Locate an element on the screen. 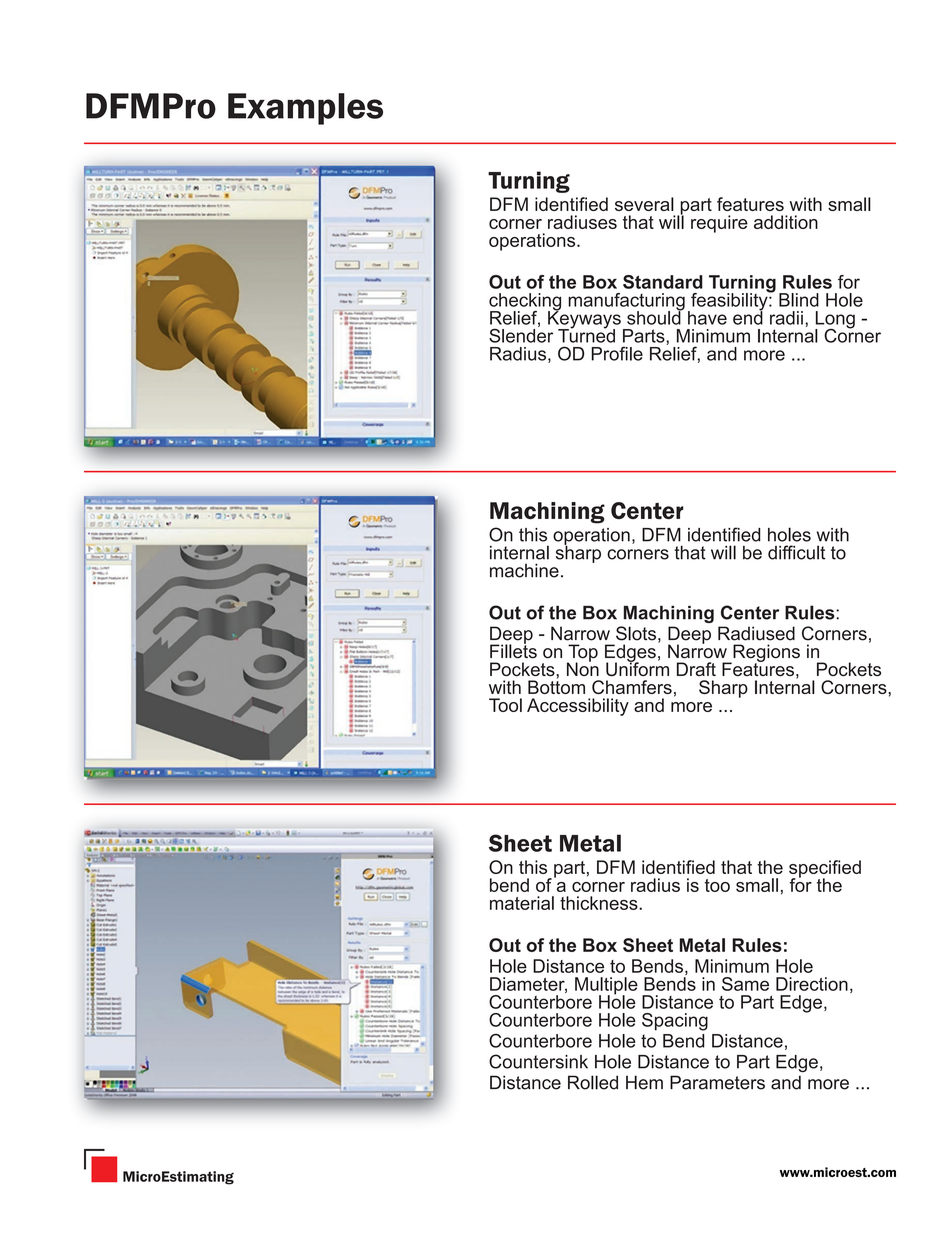 This screenshot has width=952, height=1233. Regions is located at coordinates (765, 654).
